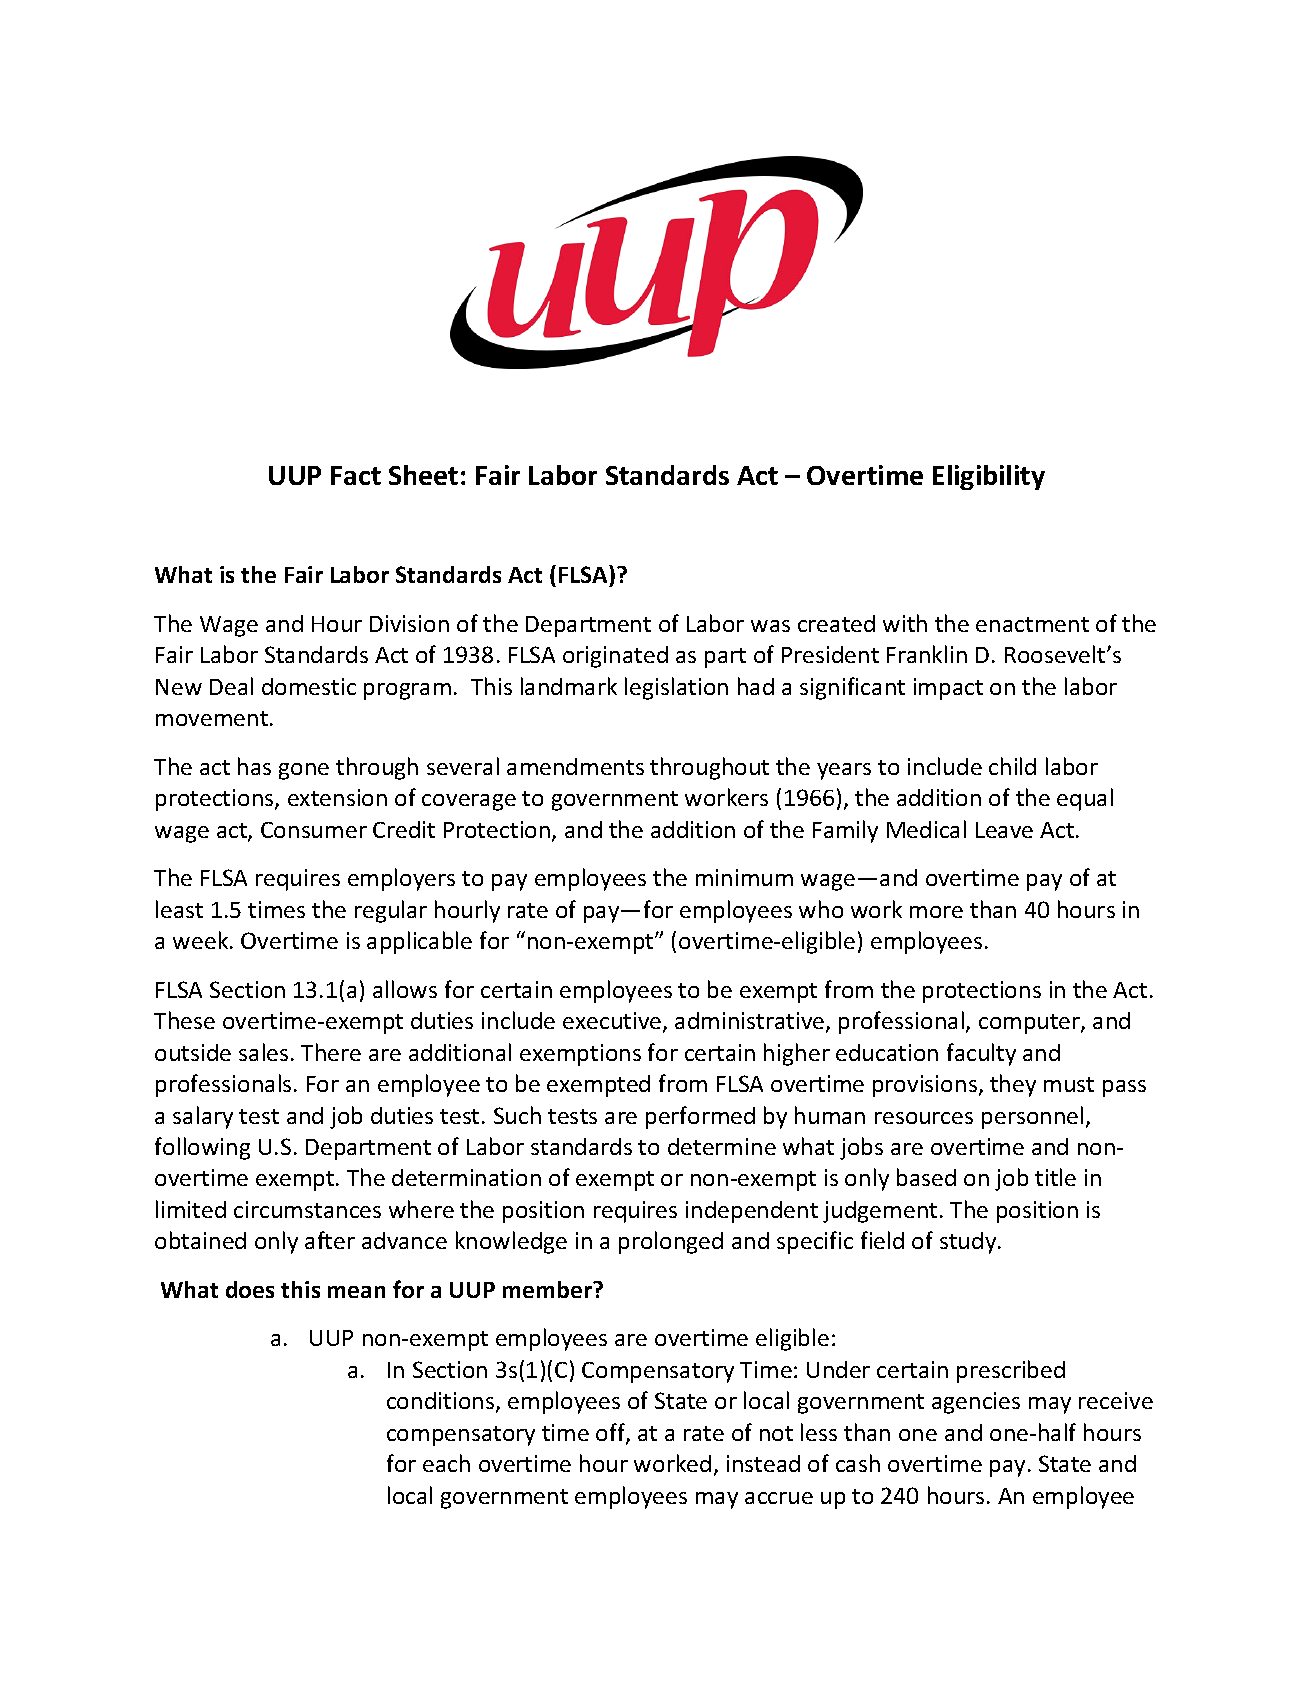 Image resolution: width=1313 pixels, height=1700 pixels. What do you see at coordinates (763, 1463) in the screenshot?
I see `instead` at bounding box center [763, 1463].
